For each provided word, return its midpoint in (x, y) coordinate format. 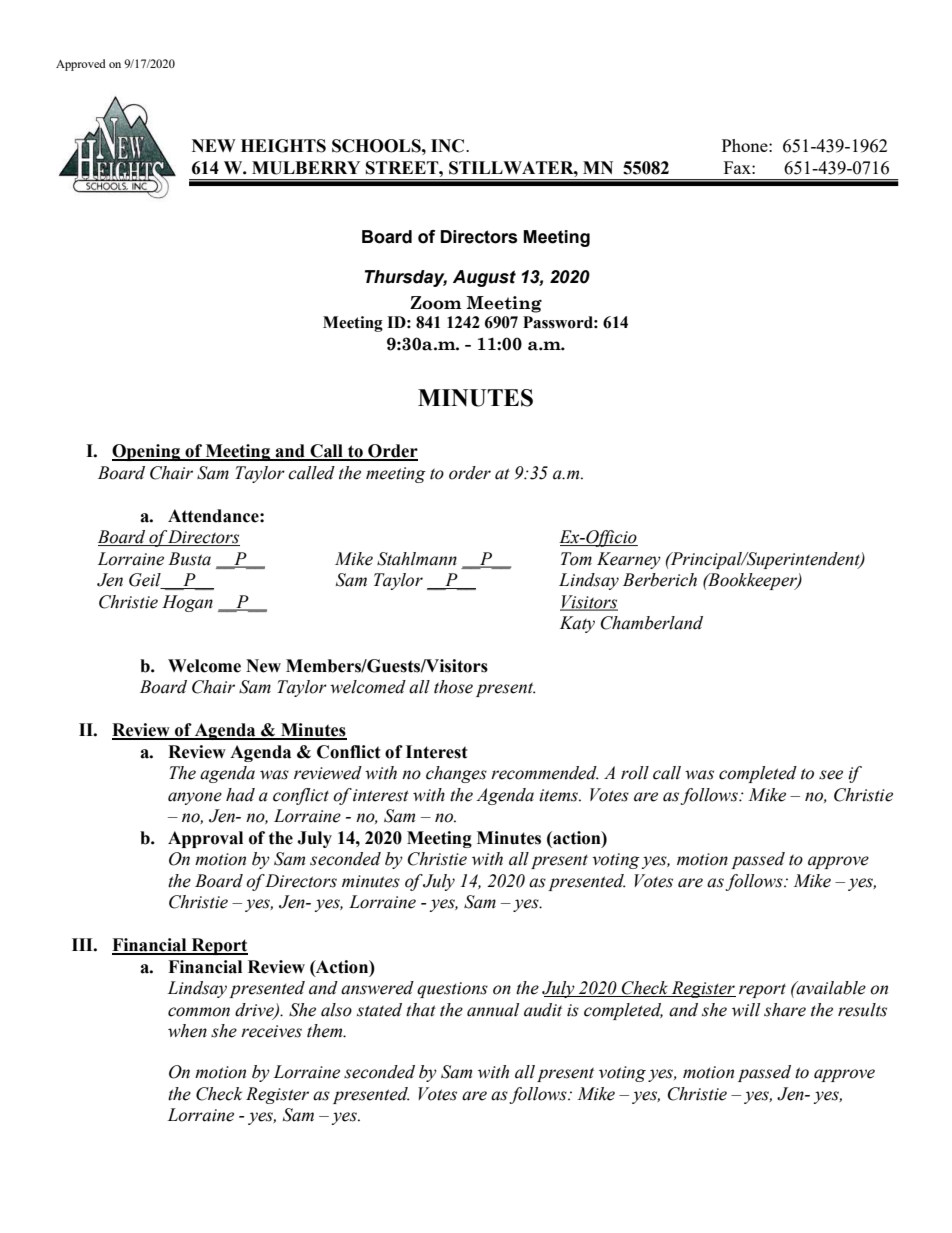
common (199, 1012)
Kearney (629, 560)
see (831, 775)
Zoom (436, 303)
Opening (147, 452)
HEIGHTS (283, 146)
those (453, 687)
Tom (576, 559)
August (484, 278)
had (240, 795)
